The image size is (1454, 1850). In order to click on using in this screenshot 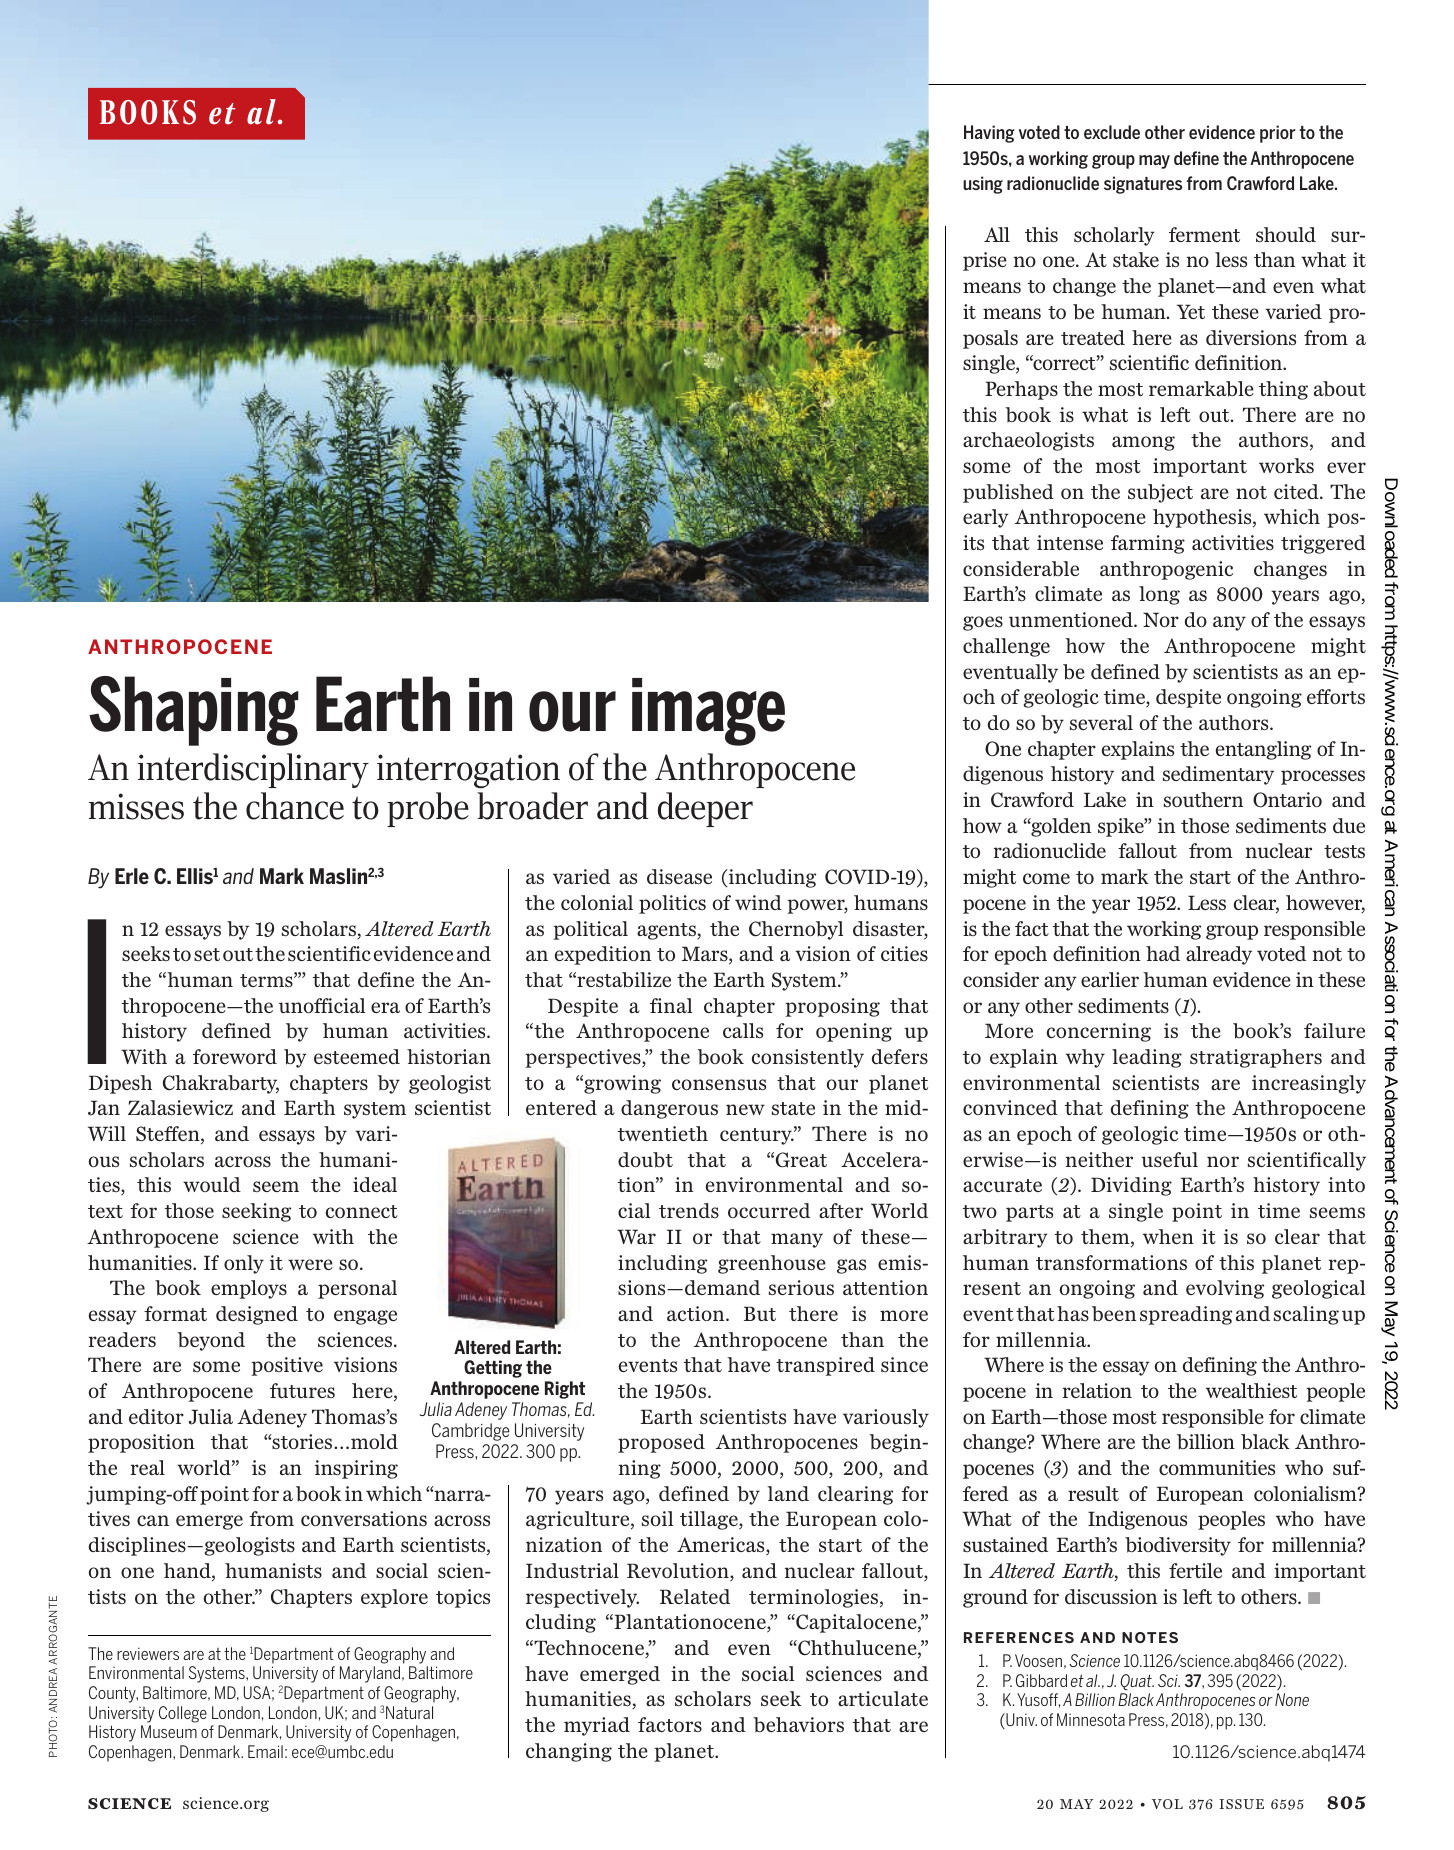, I will do `click(983, 185)`.
